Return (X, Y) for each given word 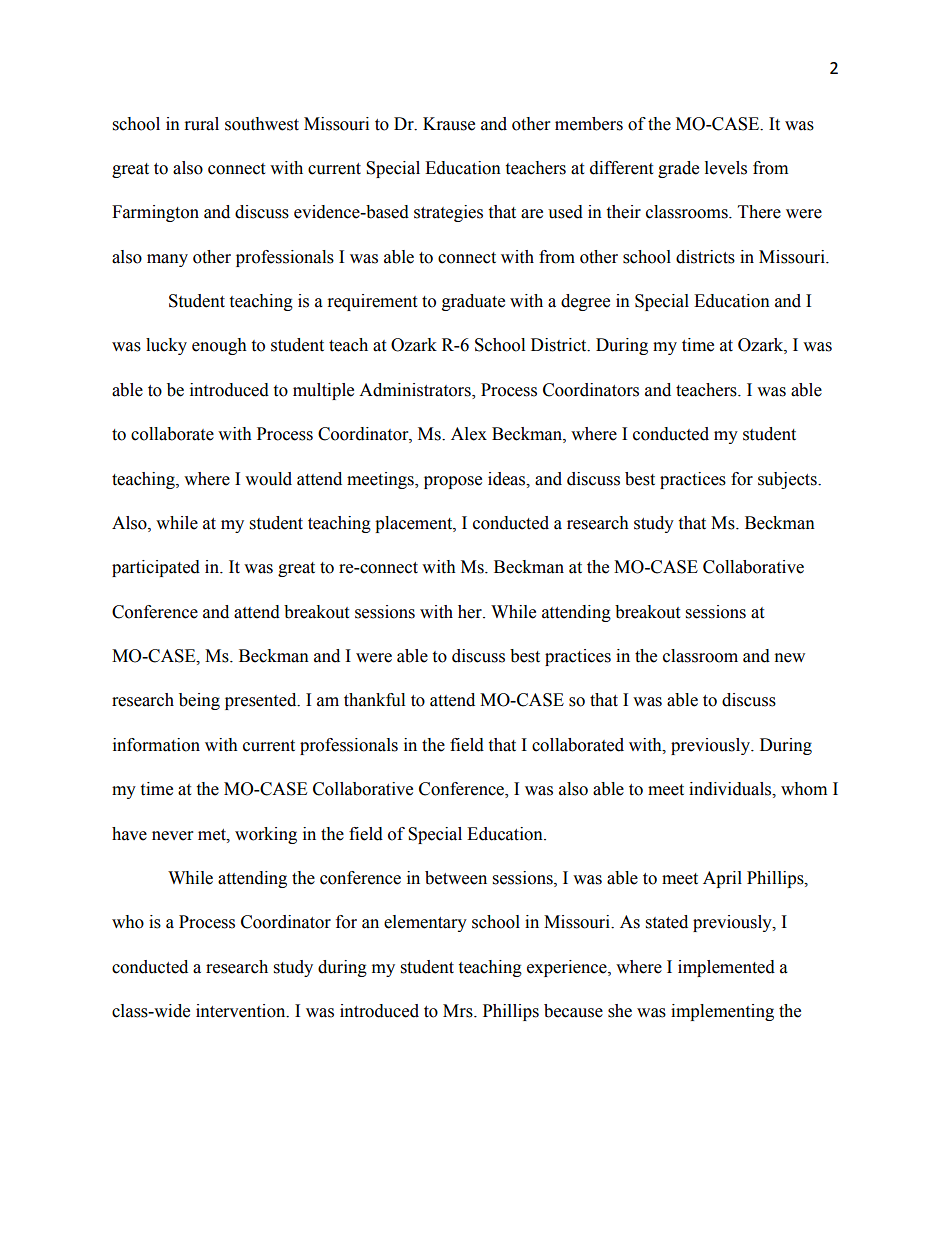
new (790, 658)
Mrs (459, 1011)
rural (202, 124)
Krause (449, 124)
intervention (242, 1011)
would (268, 479)
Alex (469, 434)
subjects (788, 480)
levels (726, 168)
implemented (726, 968)
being (199, 701)
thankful (374, 700)
